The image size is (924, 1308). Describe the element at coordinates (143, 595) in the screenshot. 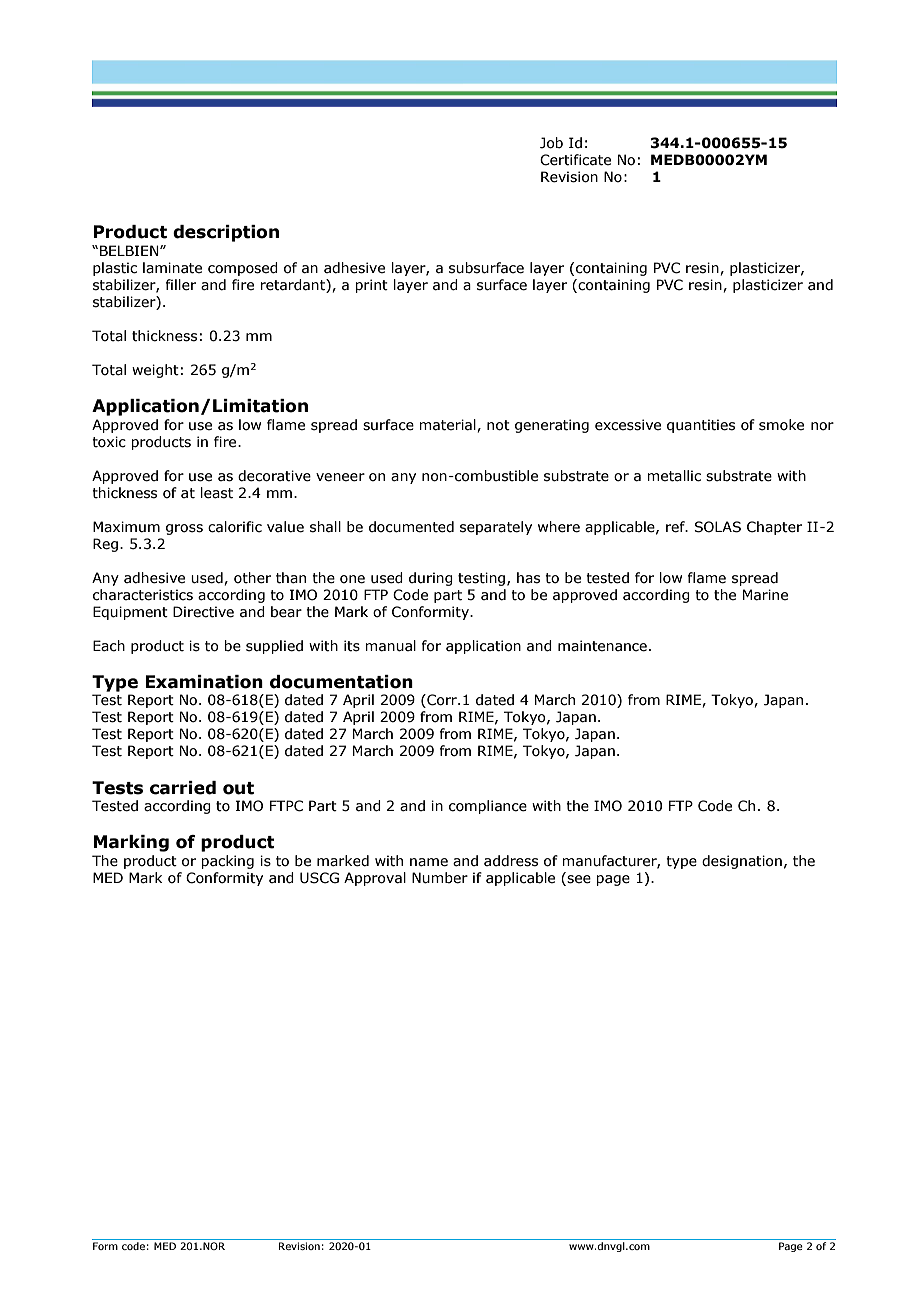

I see `characteristics` at that location.
